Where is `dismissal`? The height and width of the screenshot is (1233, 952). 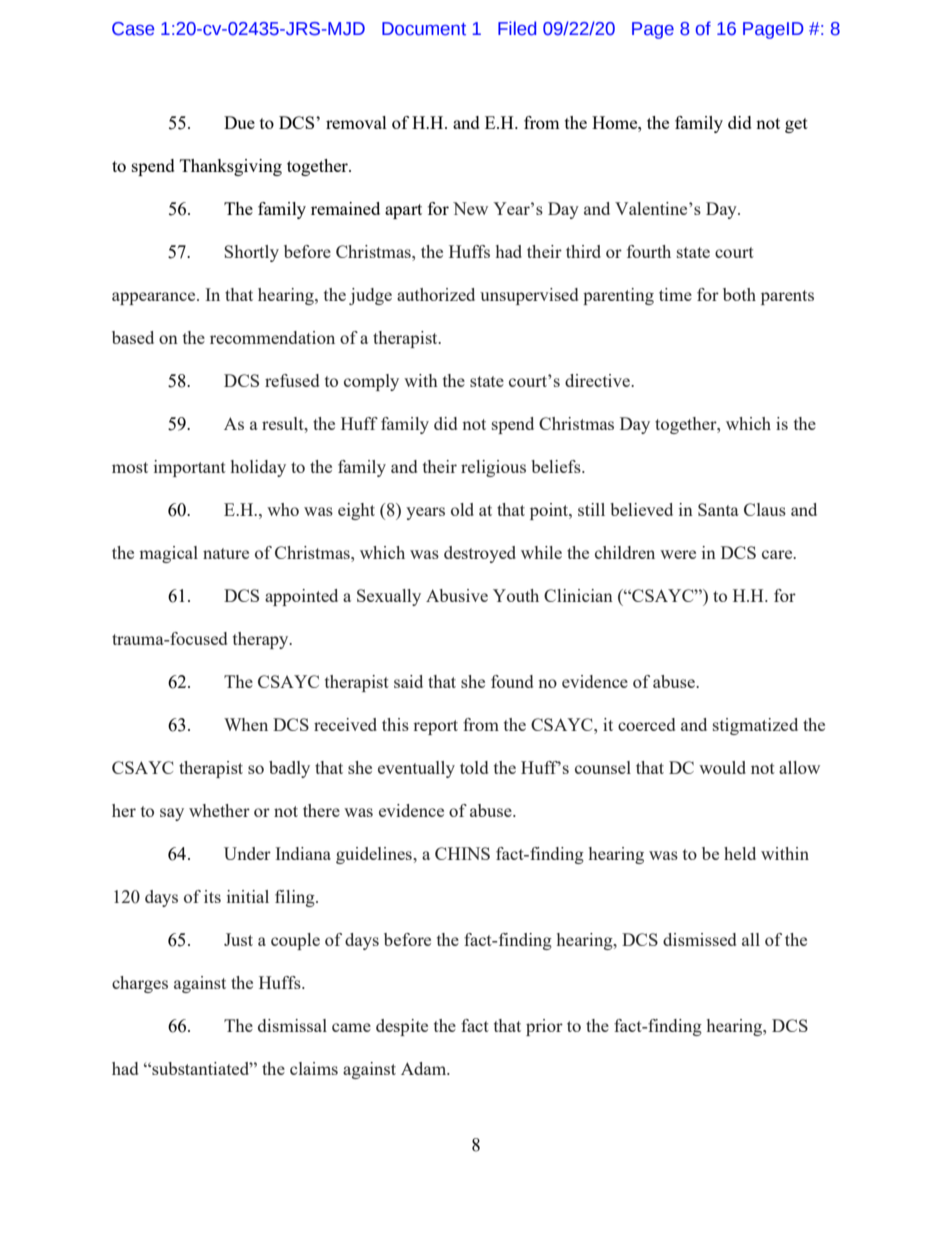
dismissal is located at coordinates (292, 1025).
